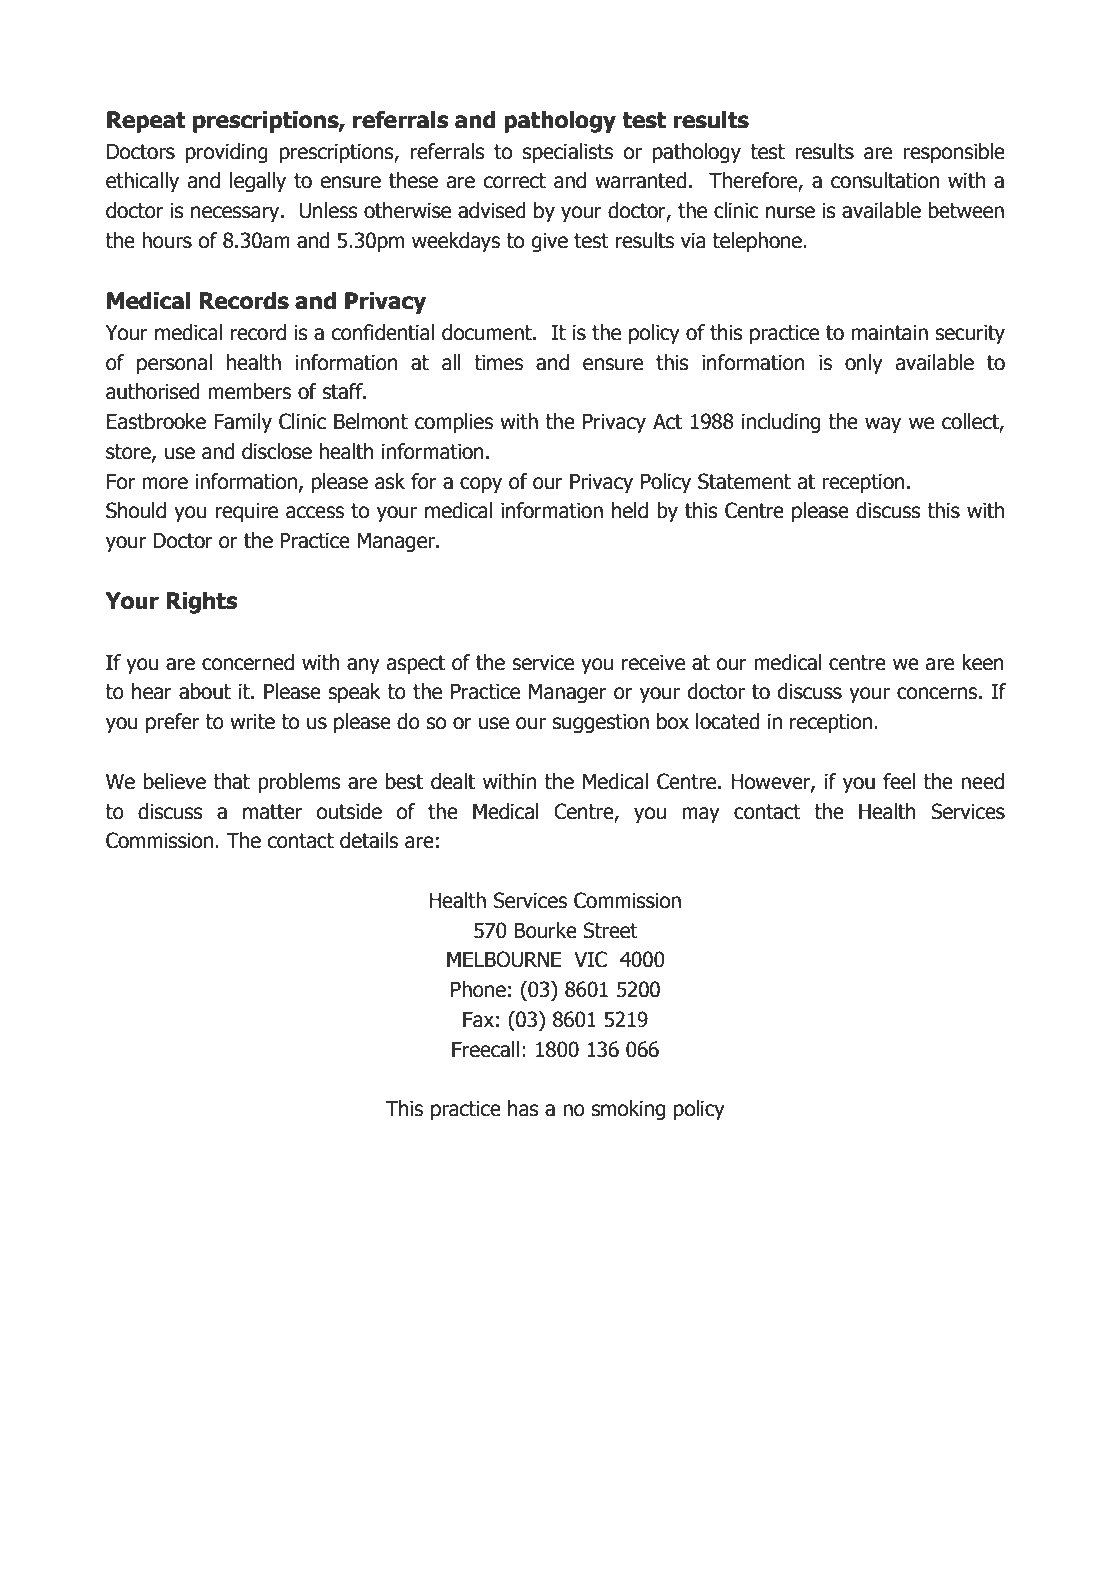 This screenshot has height=1572, width=1111. I want to click on consultation, so click(885, 180).
